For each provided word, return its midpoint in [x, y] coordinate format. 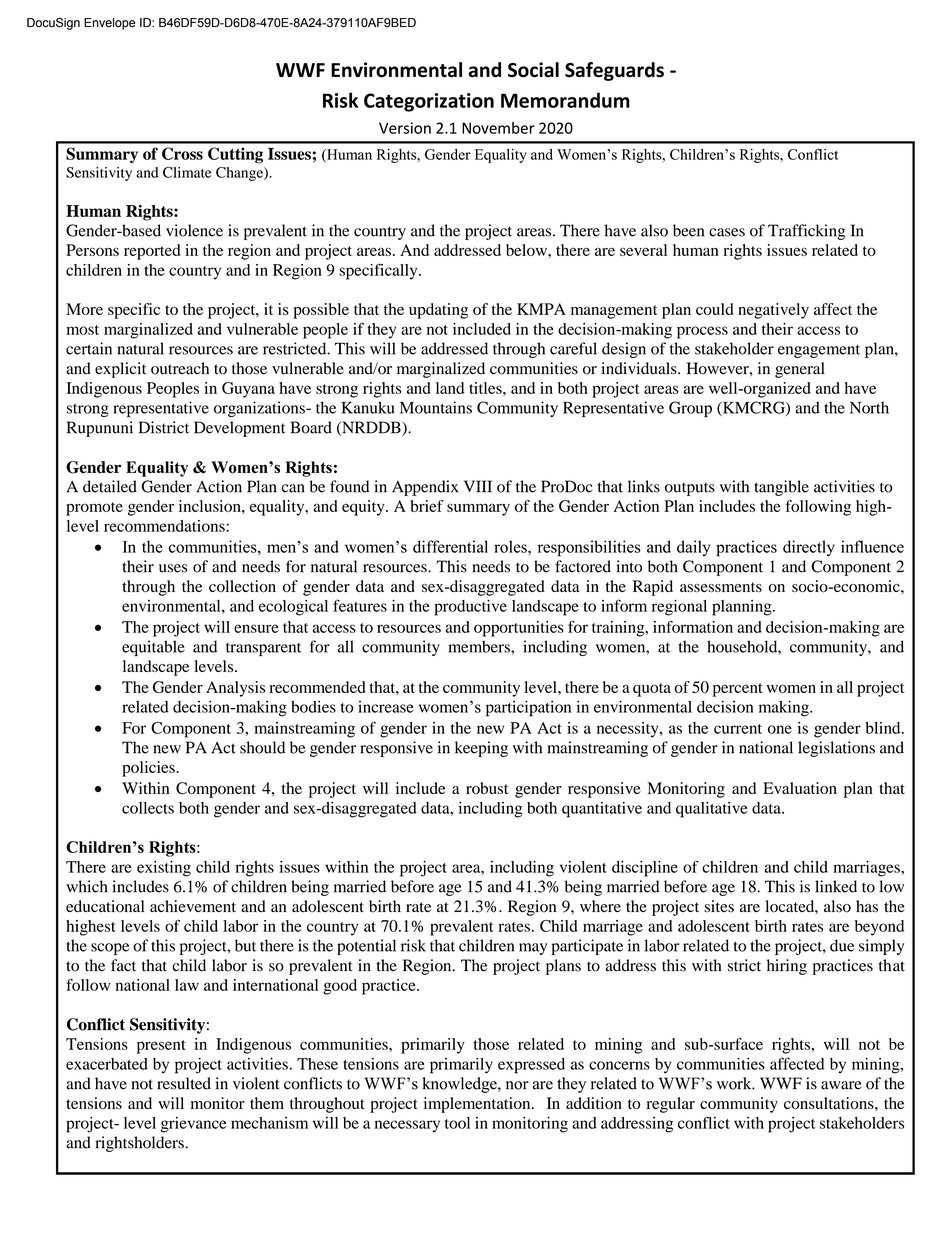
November [498, 128]
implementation [478, 1105]
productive [470, 608]
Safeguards [614, 71]
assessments [721, 587]
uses [173, 568]
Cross [182, 153]
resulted [184, 1083]
